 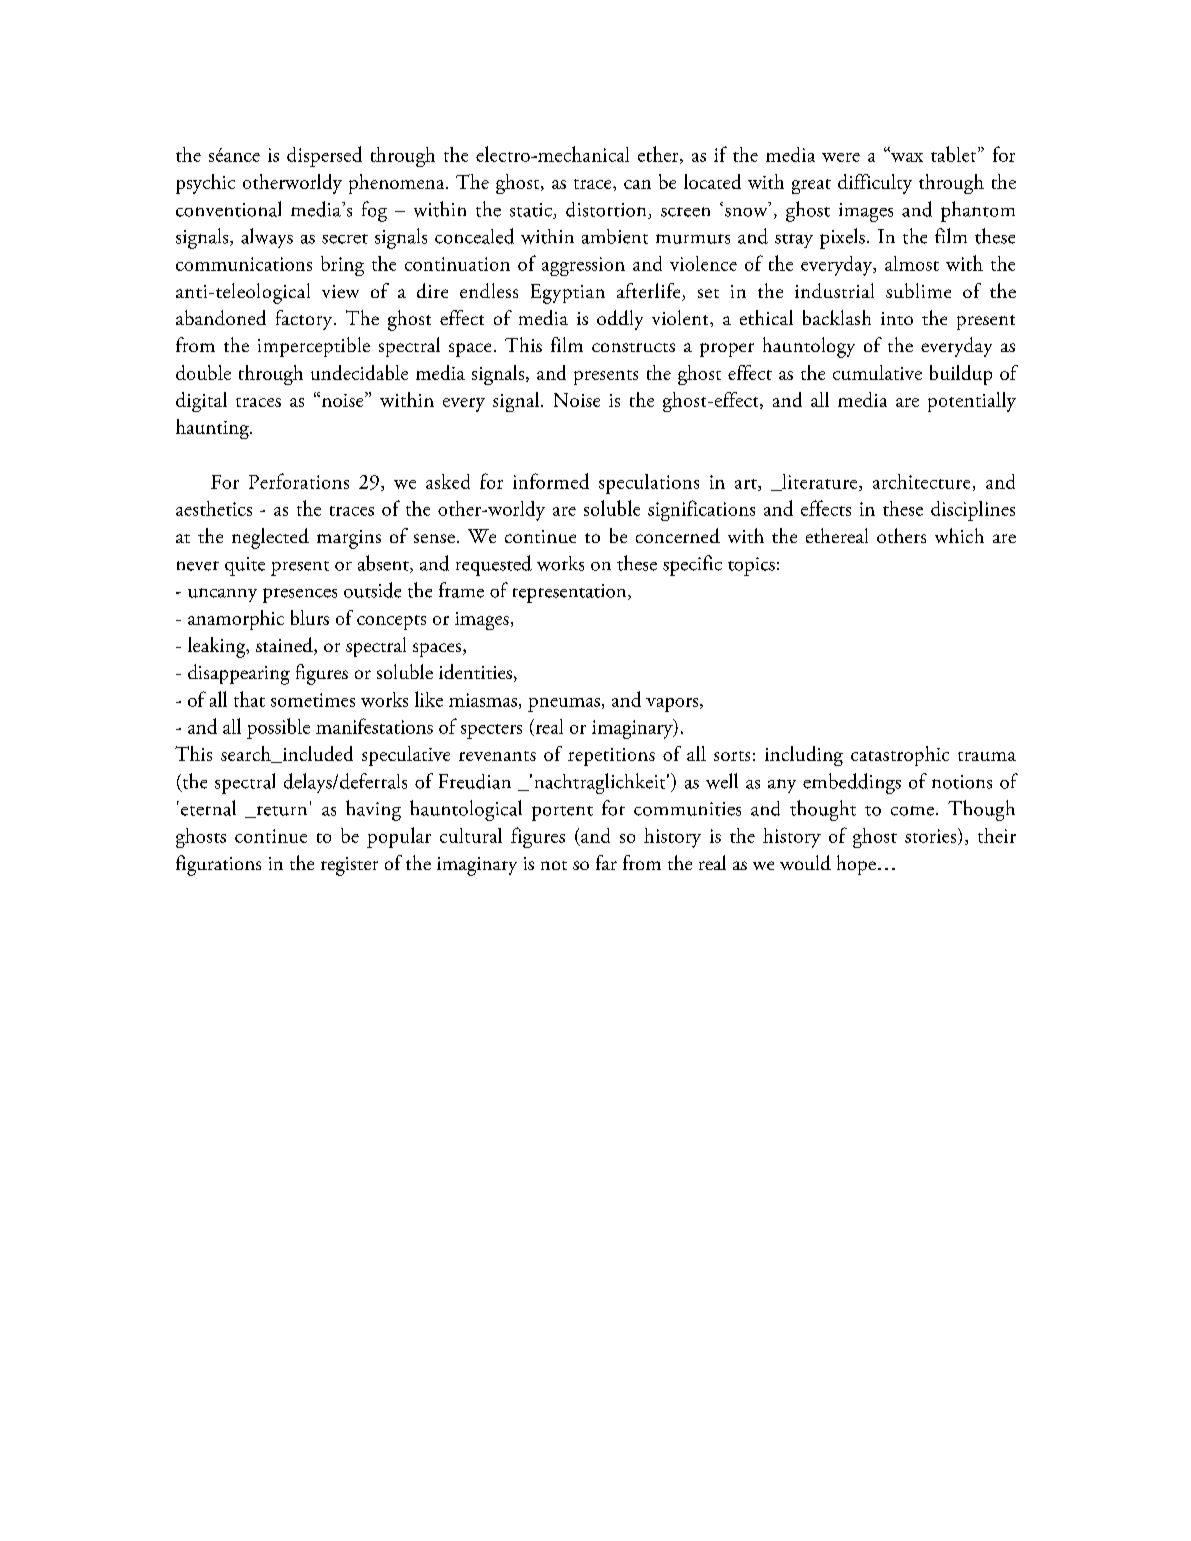 What do you see at coordinates (475, 671) in the document?
I see `identities` at bounding box center [475, 671].
